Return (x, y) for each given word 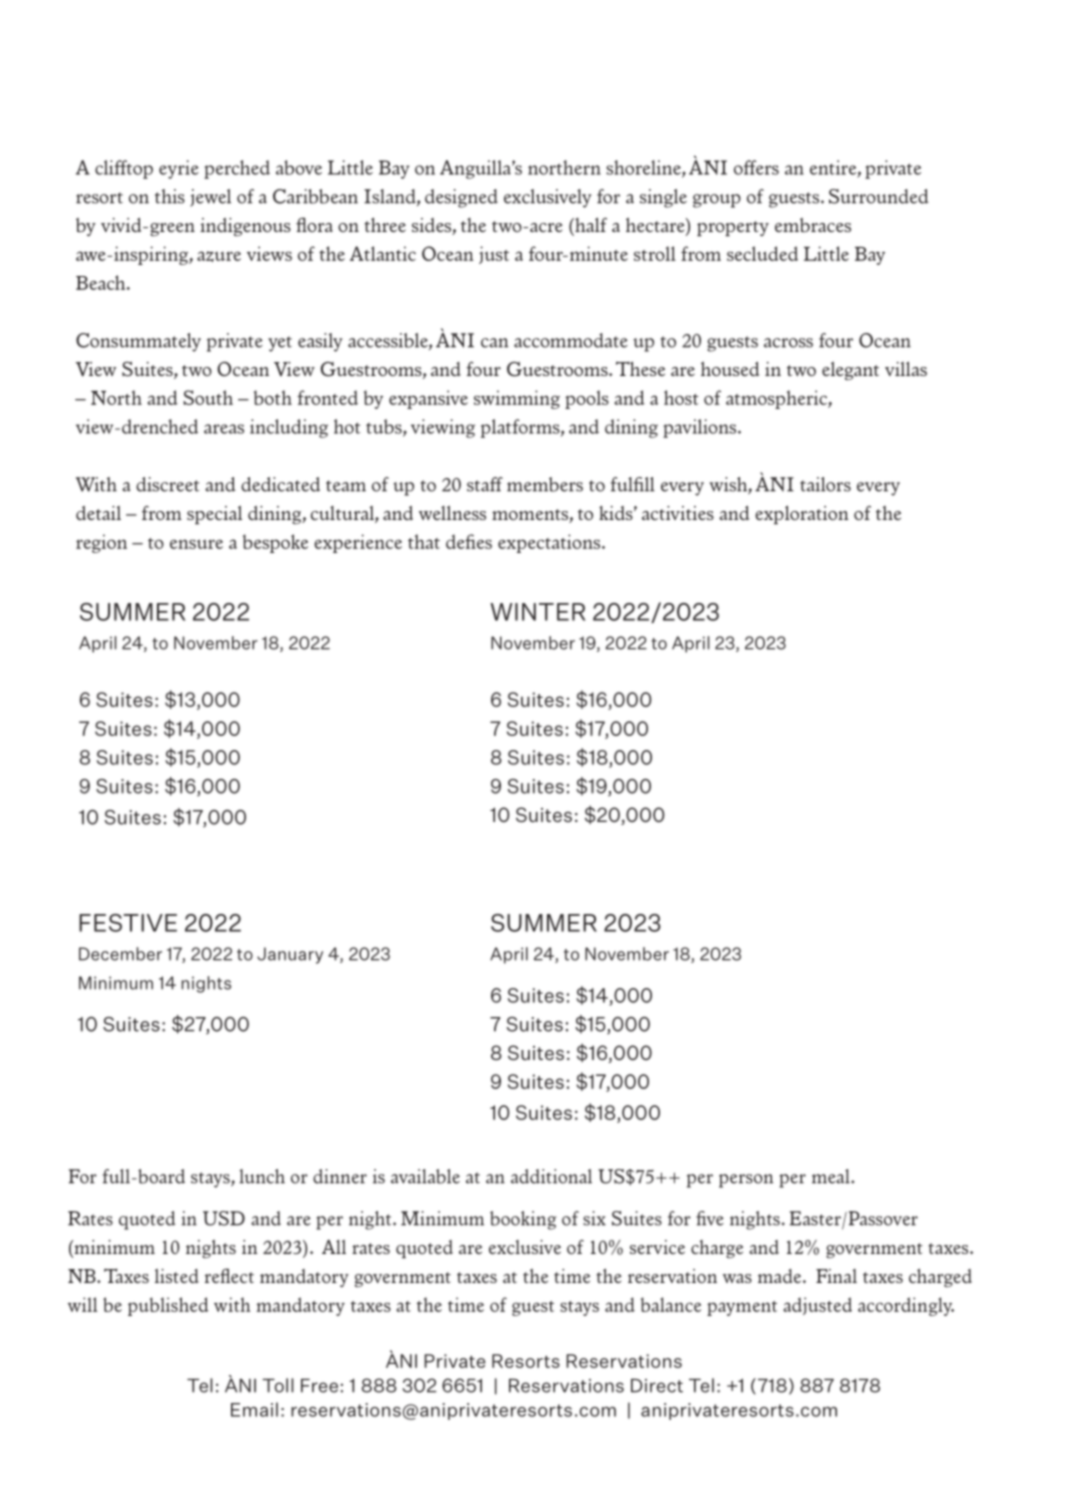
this (170, 196)
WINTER (538, 612)
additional (551, 1176)
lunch (262, 1176)
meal (832, 1176)
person (746, 1181)
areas (224, 429)
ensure (196, 544)
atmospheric (777, 399)
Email (254, 1409)
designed (461, 198)
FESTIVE (128, 923)
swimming (517, 399)
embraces (813, 225)
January (290, 955)
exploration (802, 514)
